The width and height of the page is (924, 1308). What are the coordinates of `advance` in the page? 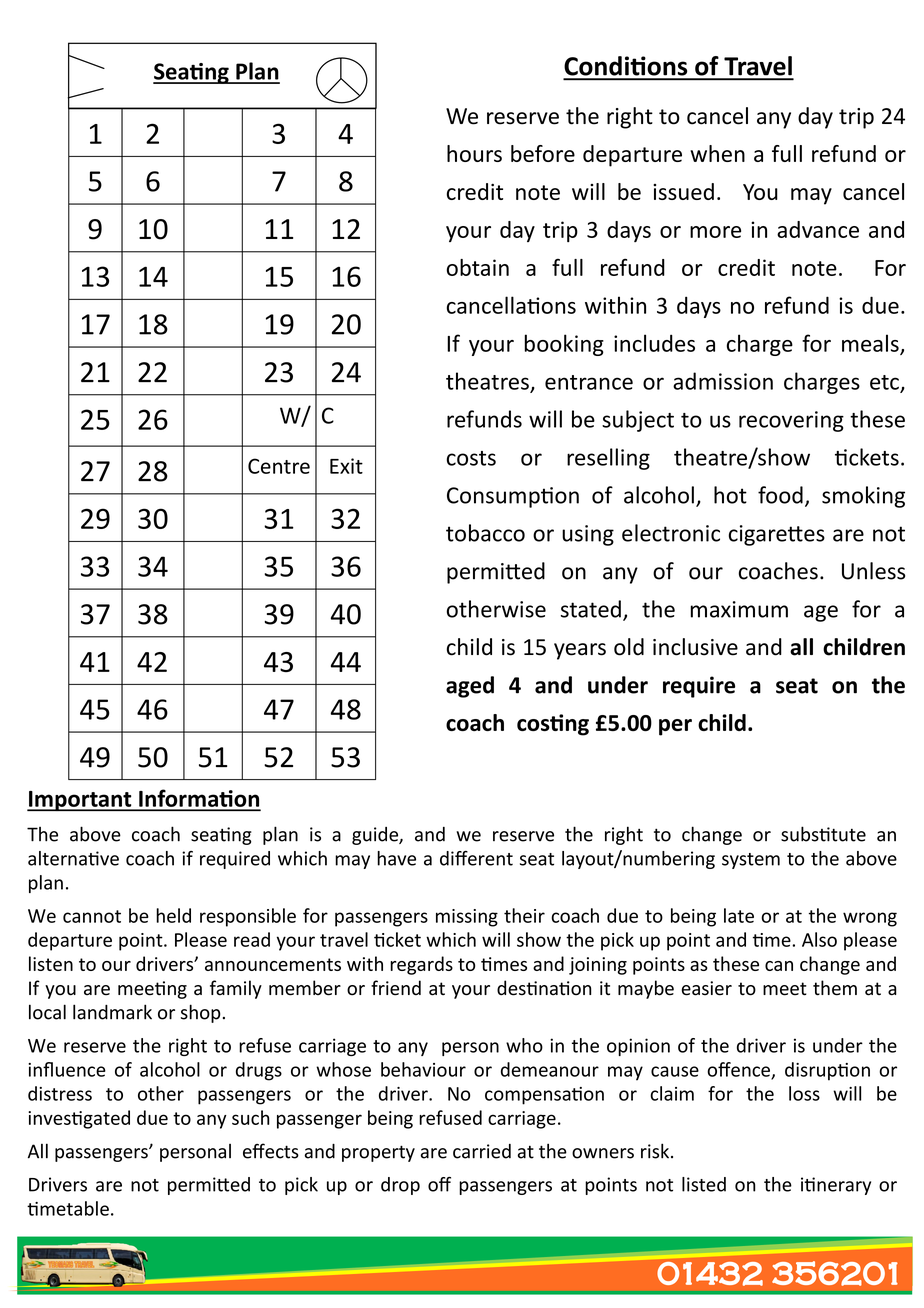 It's located at (818, 229).
